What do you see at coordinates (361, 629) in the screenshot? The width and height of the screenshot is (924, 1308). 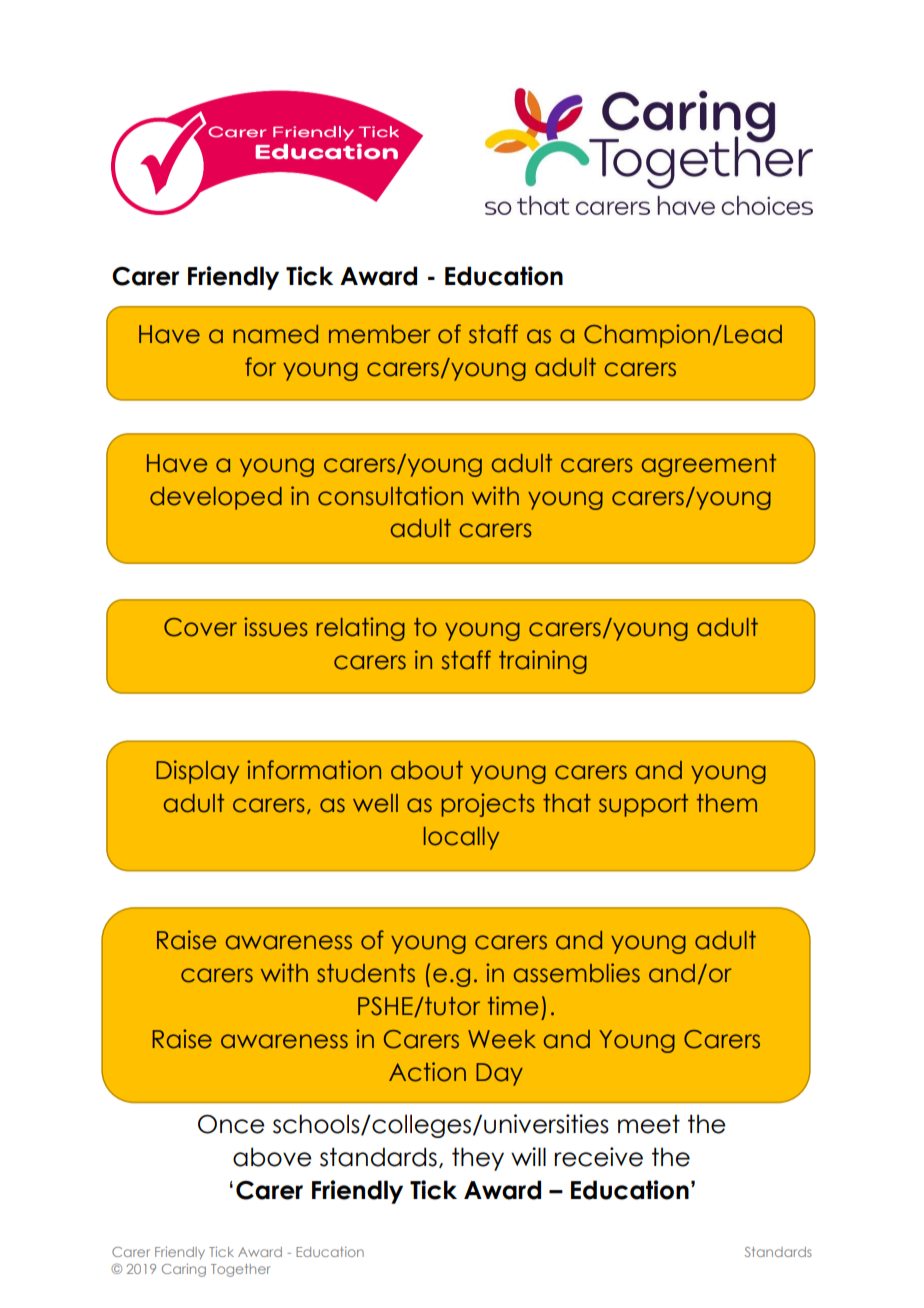 I see `relating` at bounding box center [361, 629].
